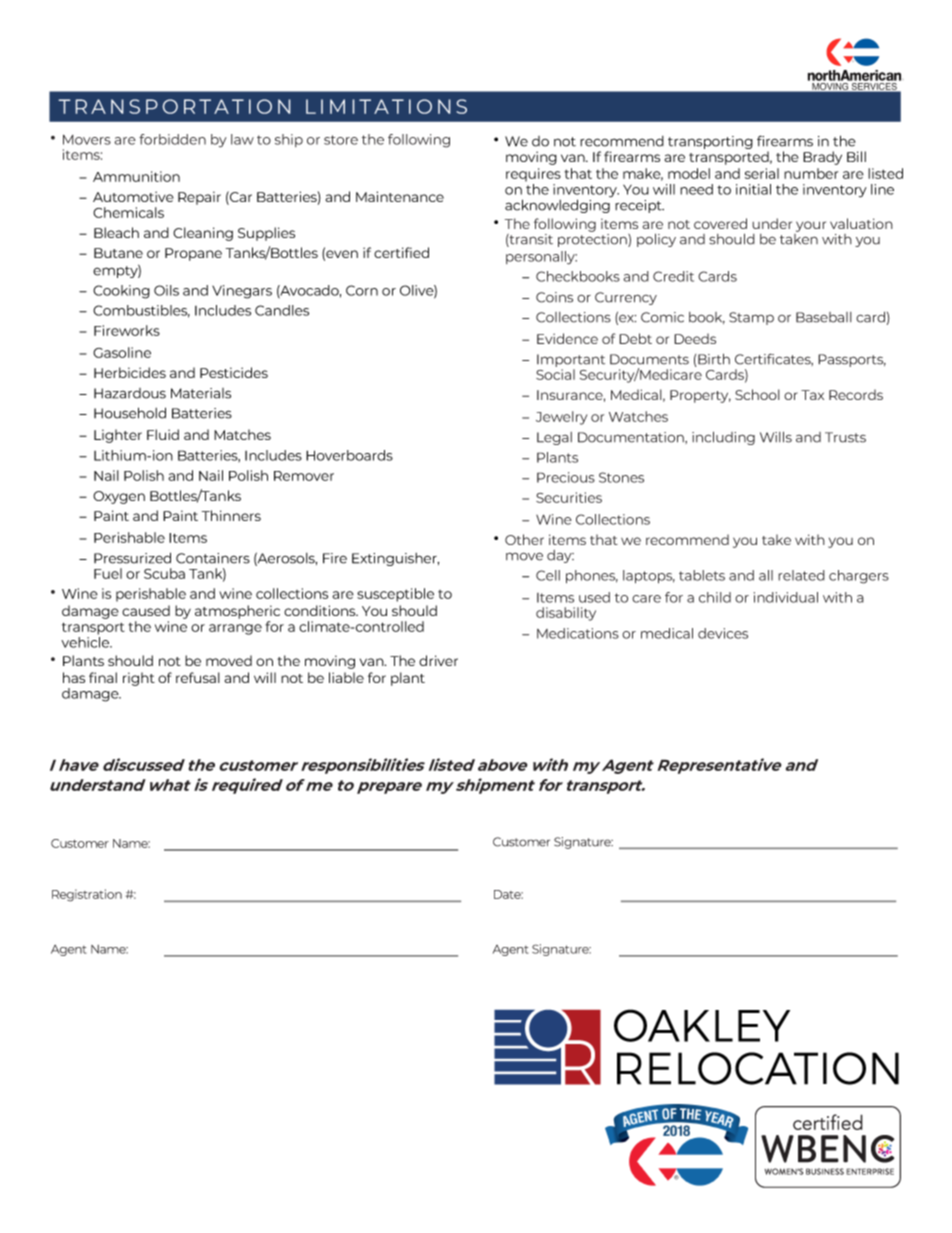 Image resolution: width=952 pixels, height=1233 pixels. I want to click on forbidden, so click(172, 139).
